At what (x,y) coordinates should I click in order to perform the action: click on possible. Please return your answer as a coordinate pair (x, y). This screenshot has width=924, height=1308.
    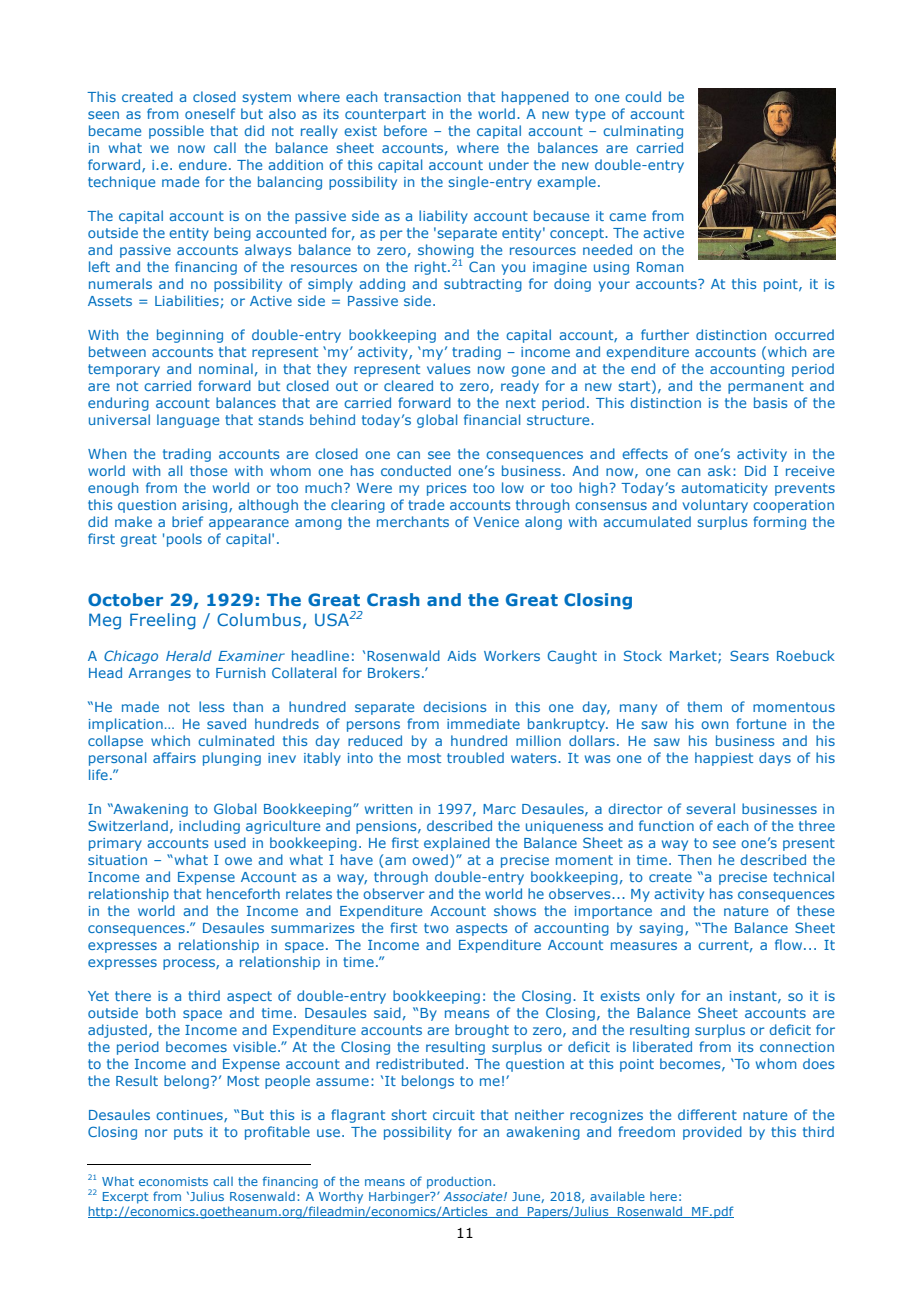
    Looking at the image, I should click on (176, 132).
